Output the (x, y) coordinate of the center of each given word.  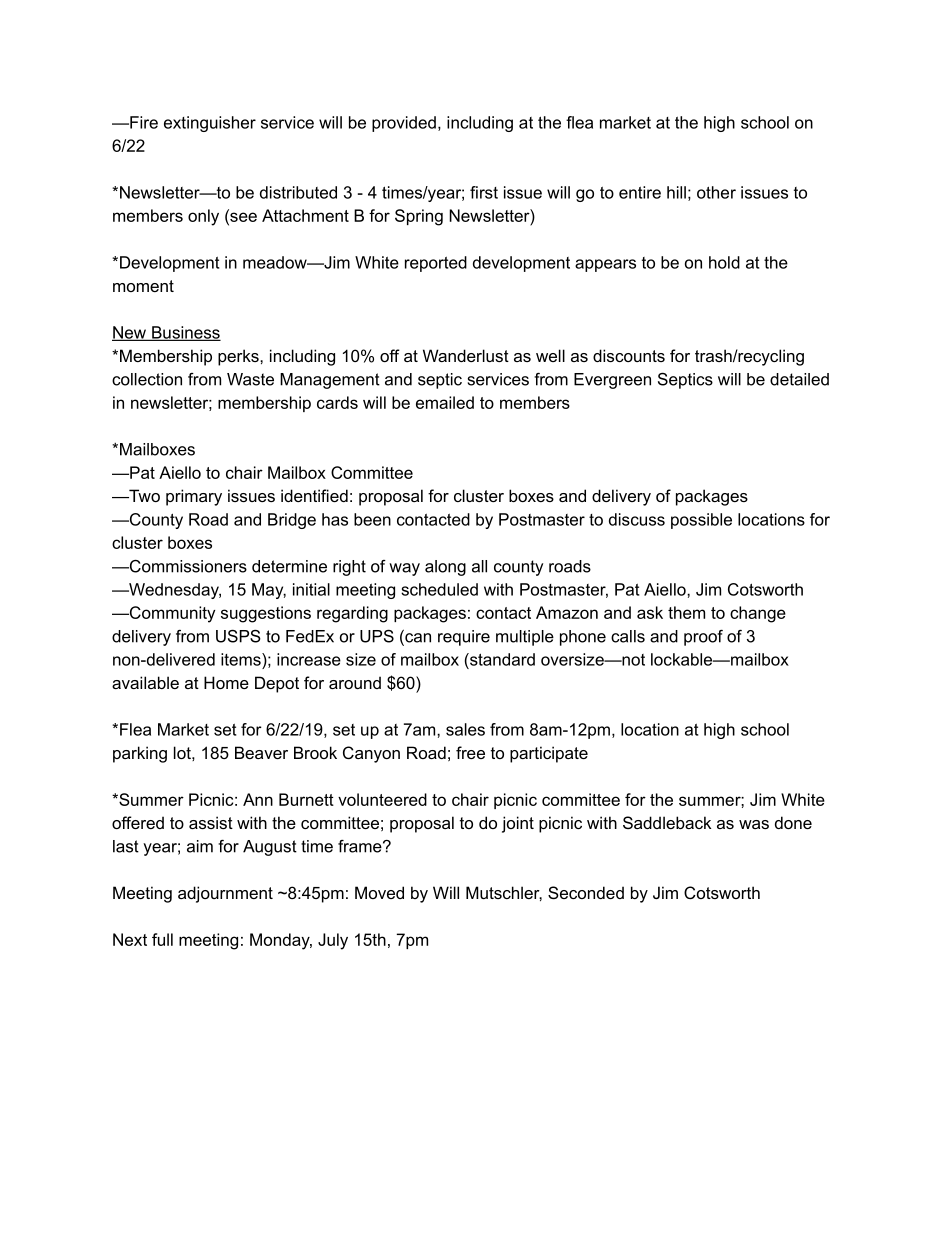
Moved (379, 892)
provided (404, 124)
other (716, 192)
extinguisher (210, 124)
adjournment (225, 894)
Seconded (586, 892)
